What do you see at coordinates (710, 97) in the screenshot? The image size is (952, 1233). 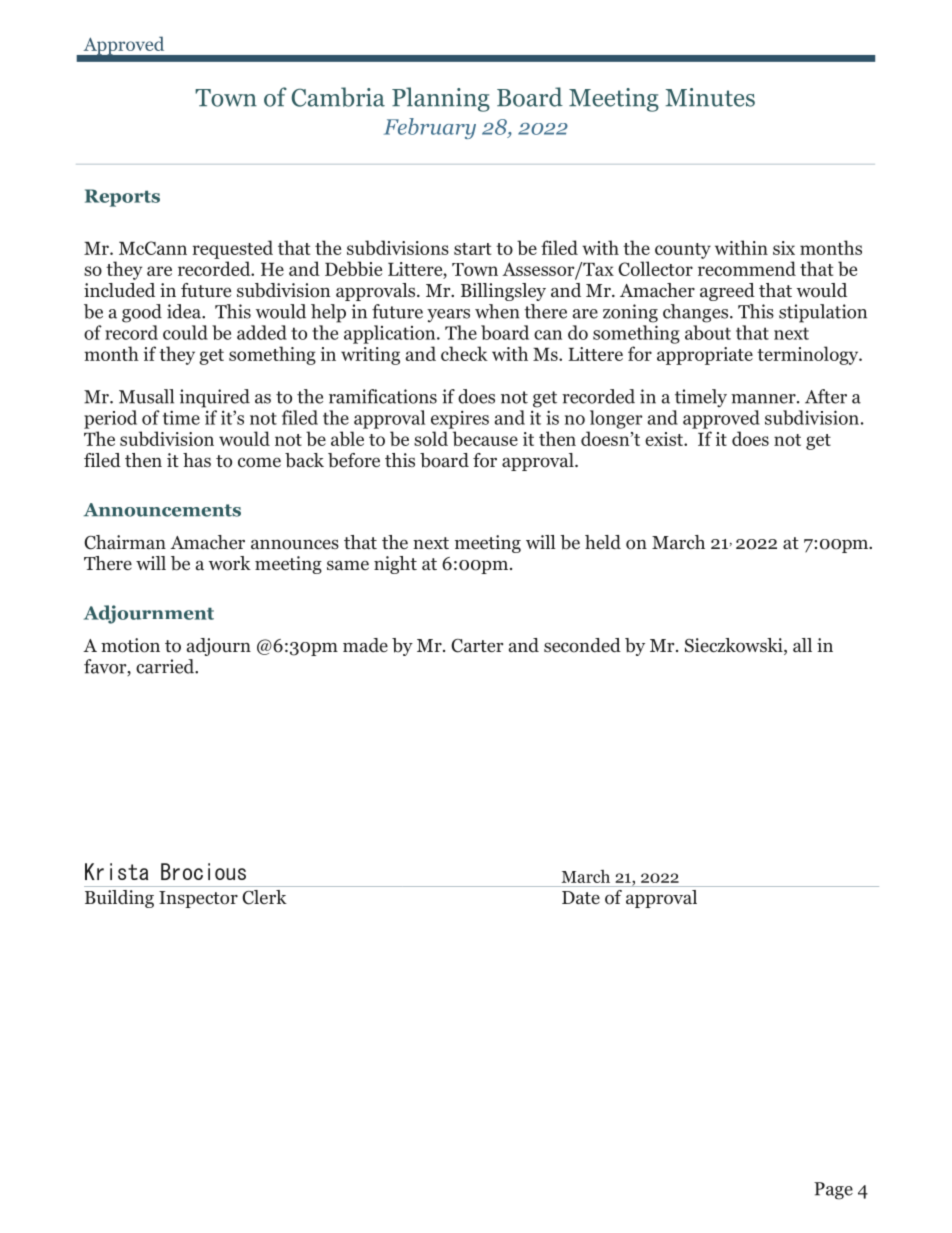 I see `Minutes` at bounding box center [710, 97].
